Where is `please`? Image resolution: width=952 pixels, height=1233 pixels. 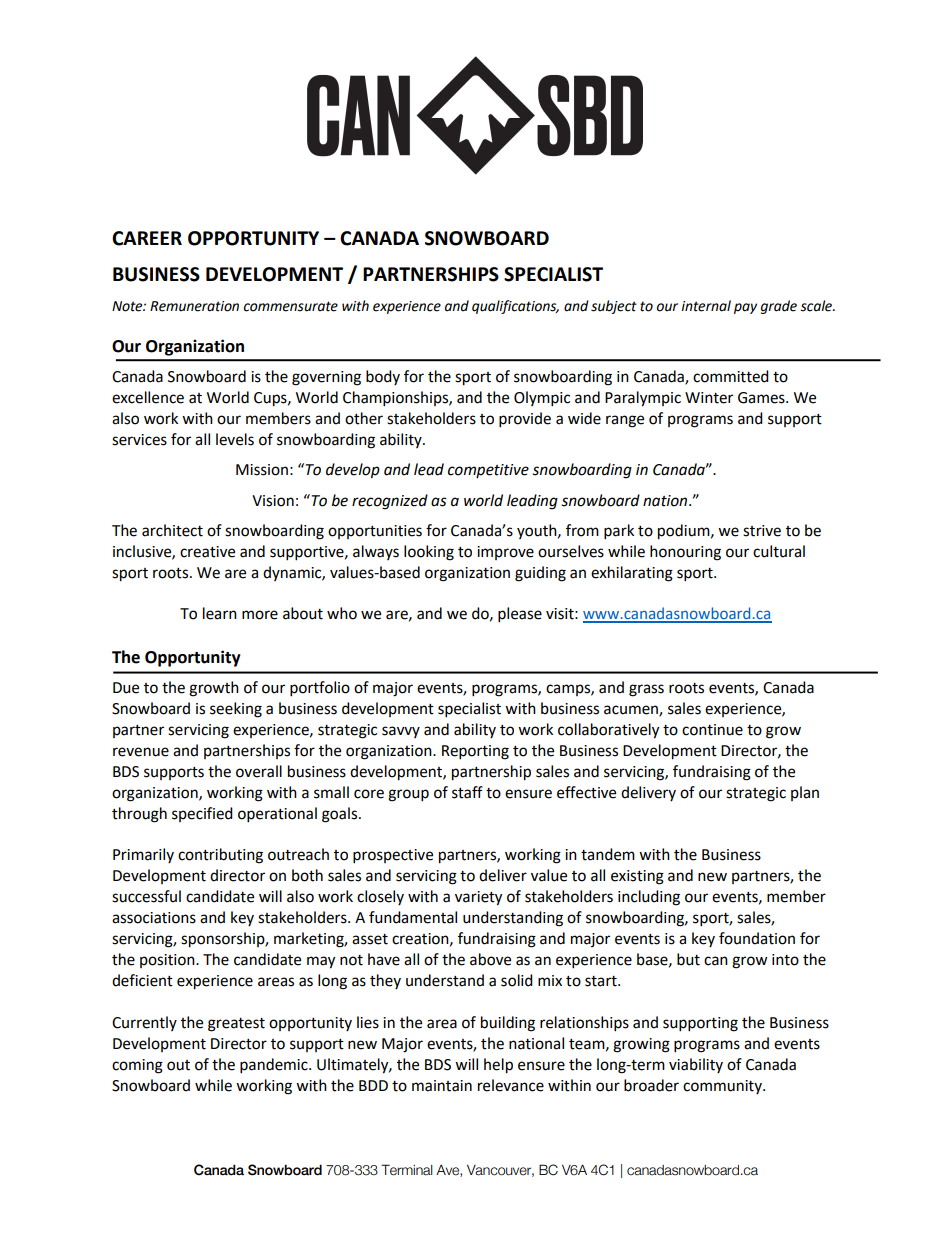 please is located at coordinates (520, 615).
